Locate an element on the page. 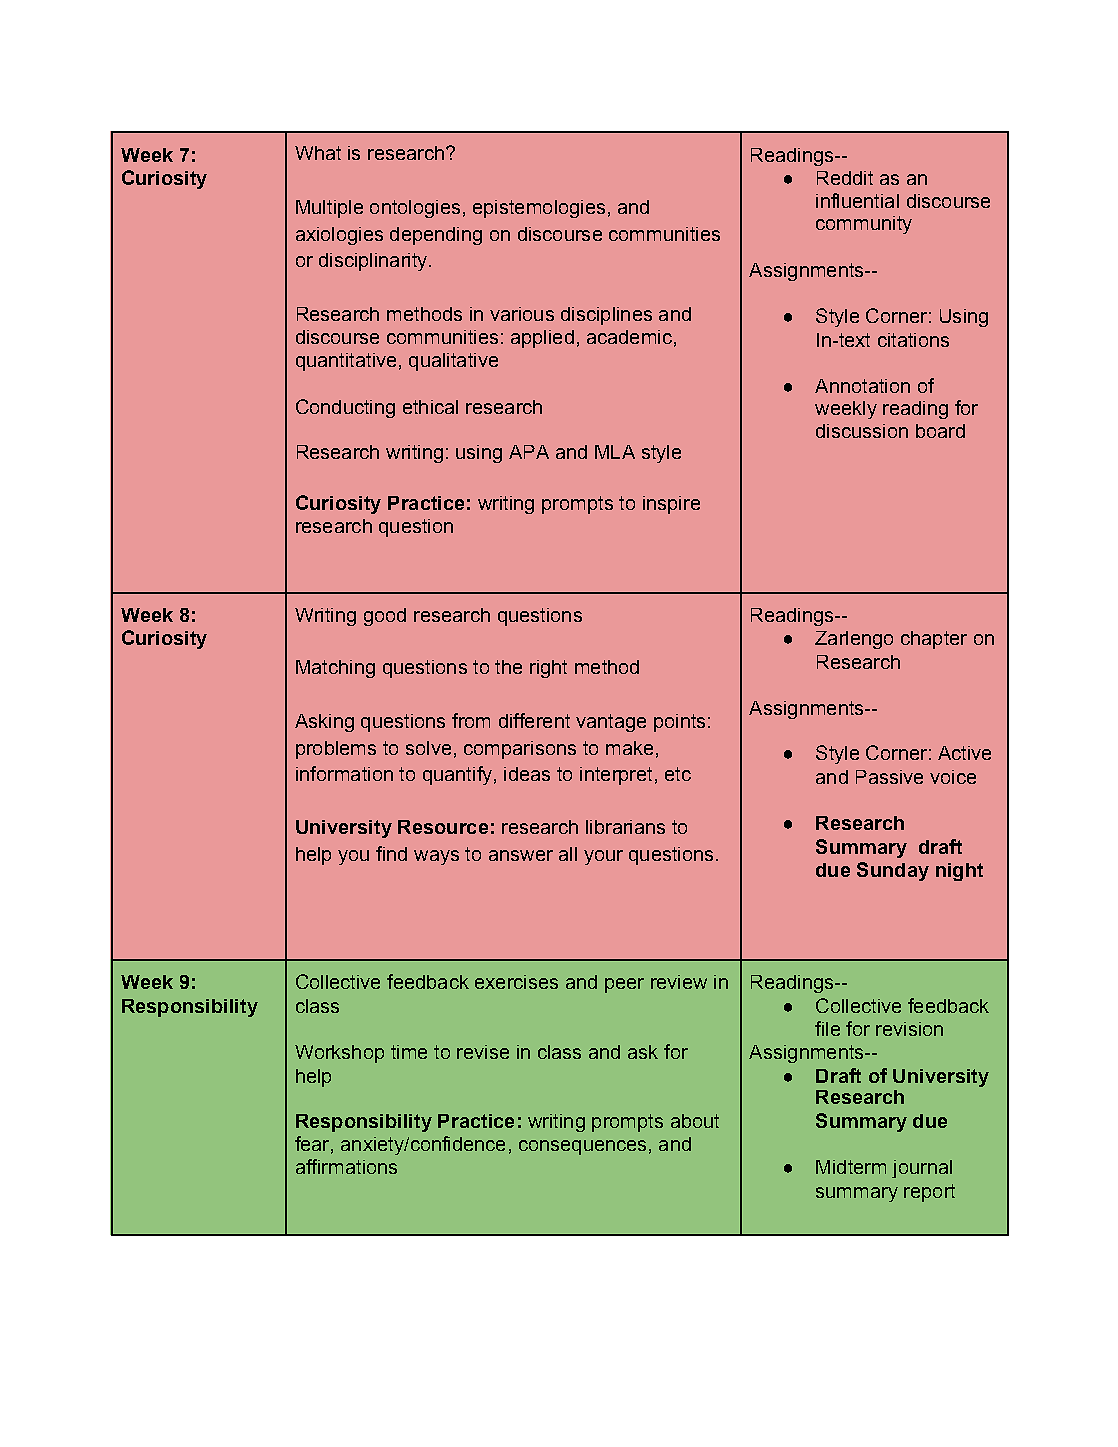 Image resolution: width=1118 pixels, height=1447 pixels. influential is located at coordinates (857, 200).
